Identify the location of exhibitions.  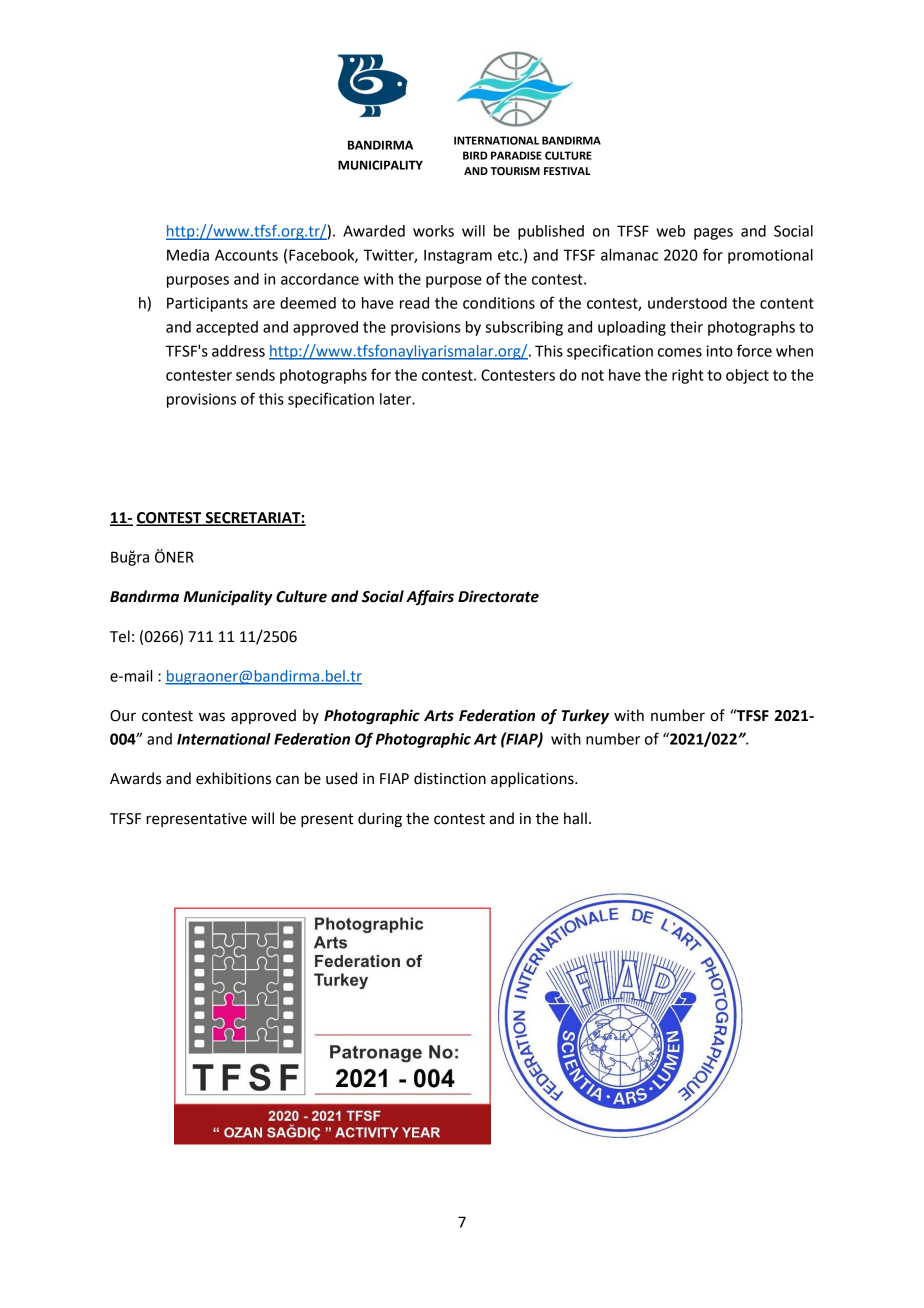
(233, 778).
